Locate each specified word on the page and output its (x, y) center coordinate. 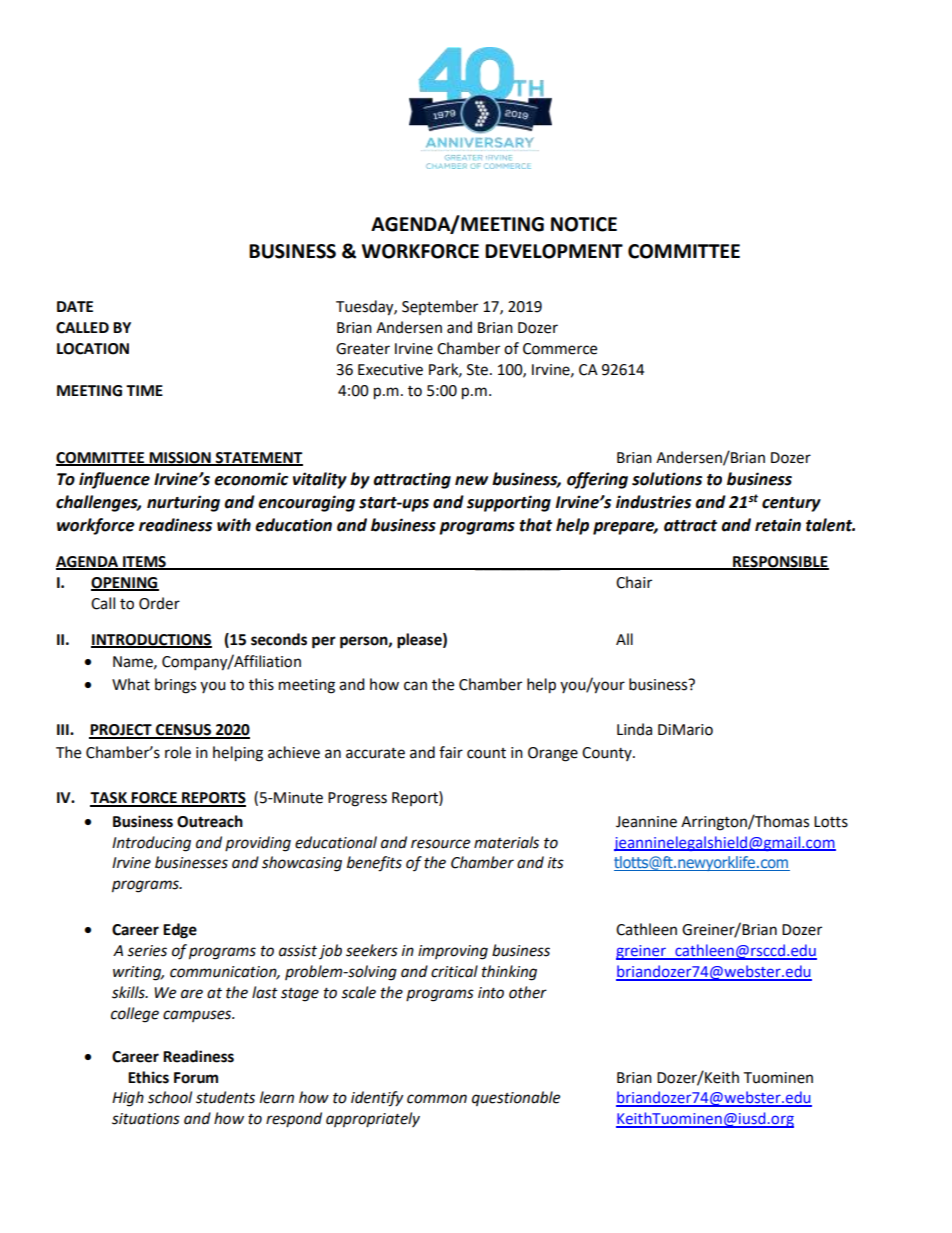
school (170, 1097)
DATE (75, 306)
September (440, 307)
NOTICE (584, 224)
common (437, 1099)
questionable (516, 1098)
